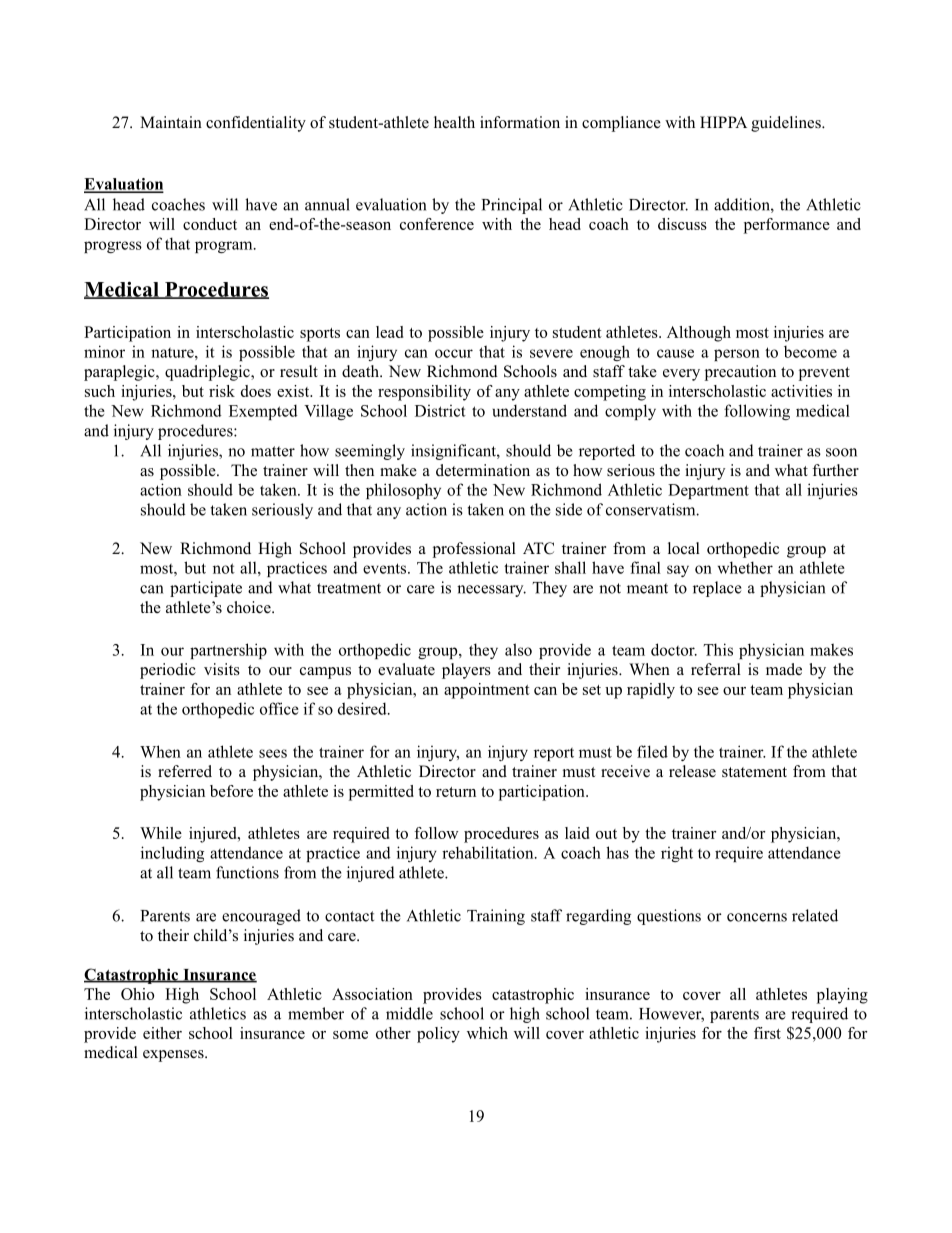  What do you see at coordinates (787, 124) in the page?
I see `guidelines` at bounding box center [787, 124].
